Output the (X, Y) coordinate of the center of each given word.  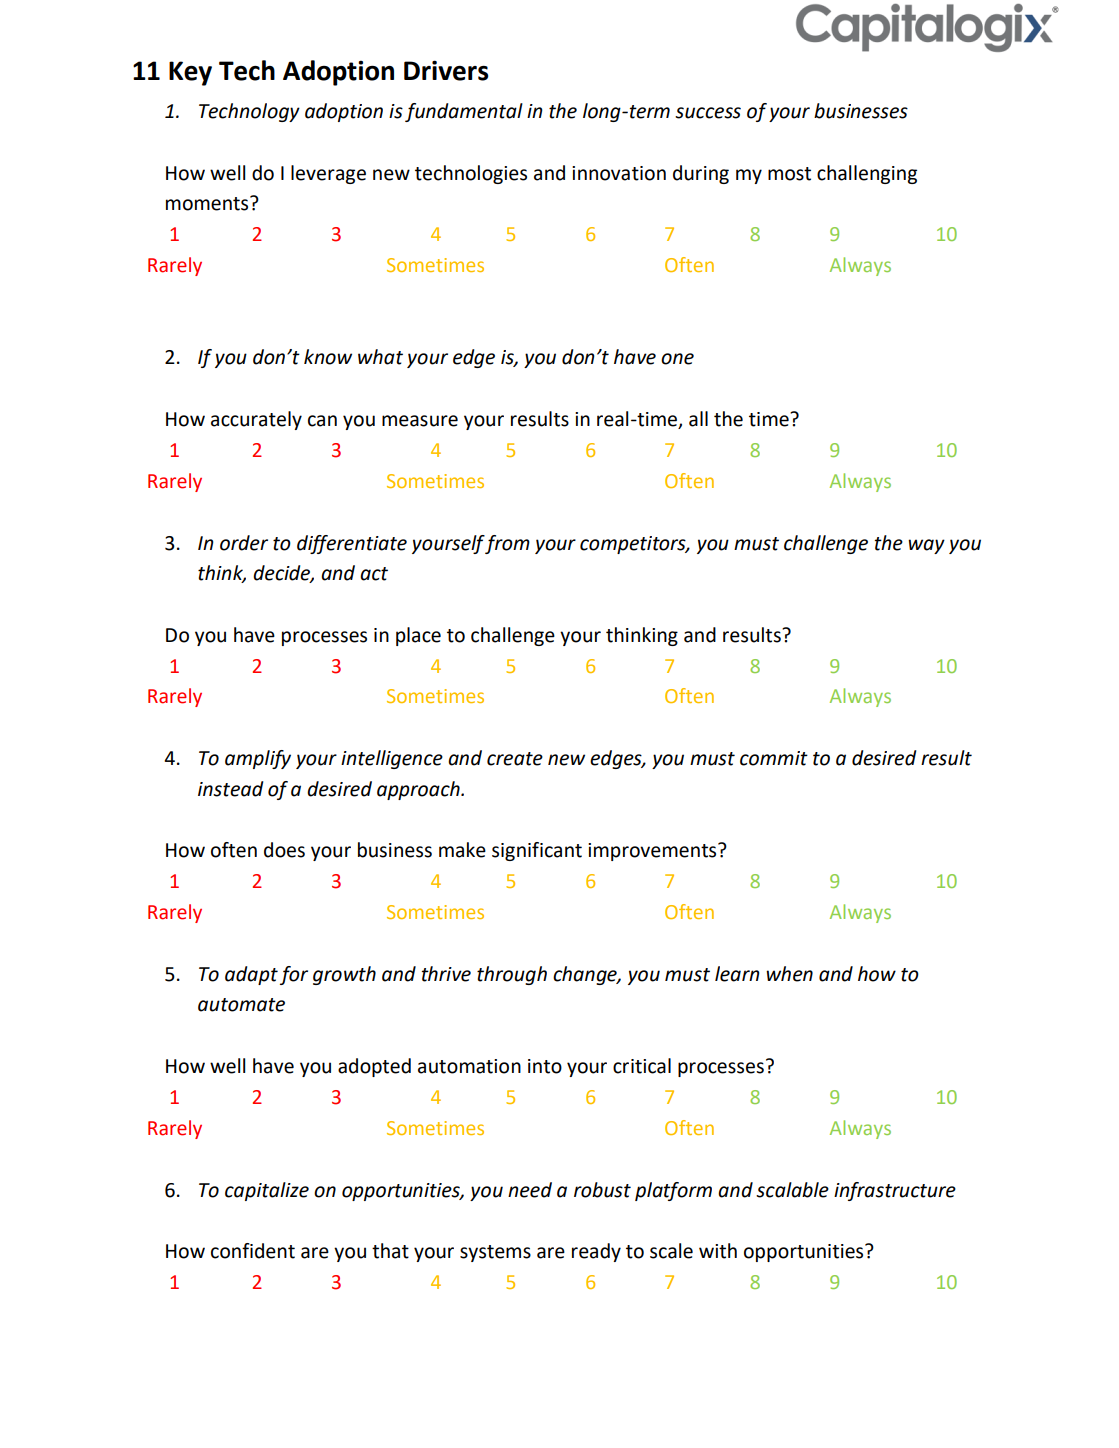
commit (774, 758)
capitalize (267, 1191)
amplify (258, 759)
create (515, 759)
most (789, 174)
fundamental (464, 112)
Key (190, 73)
